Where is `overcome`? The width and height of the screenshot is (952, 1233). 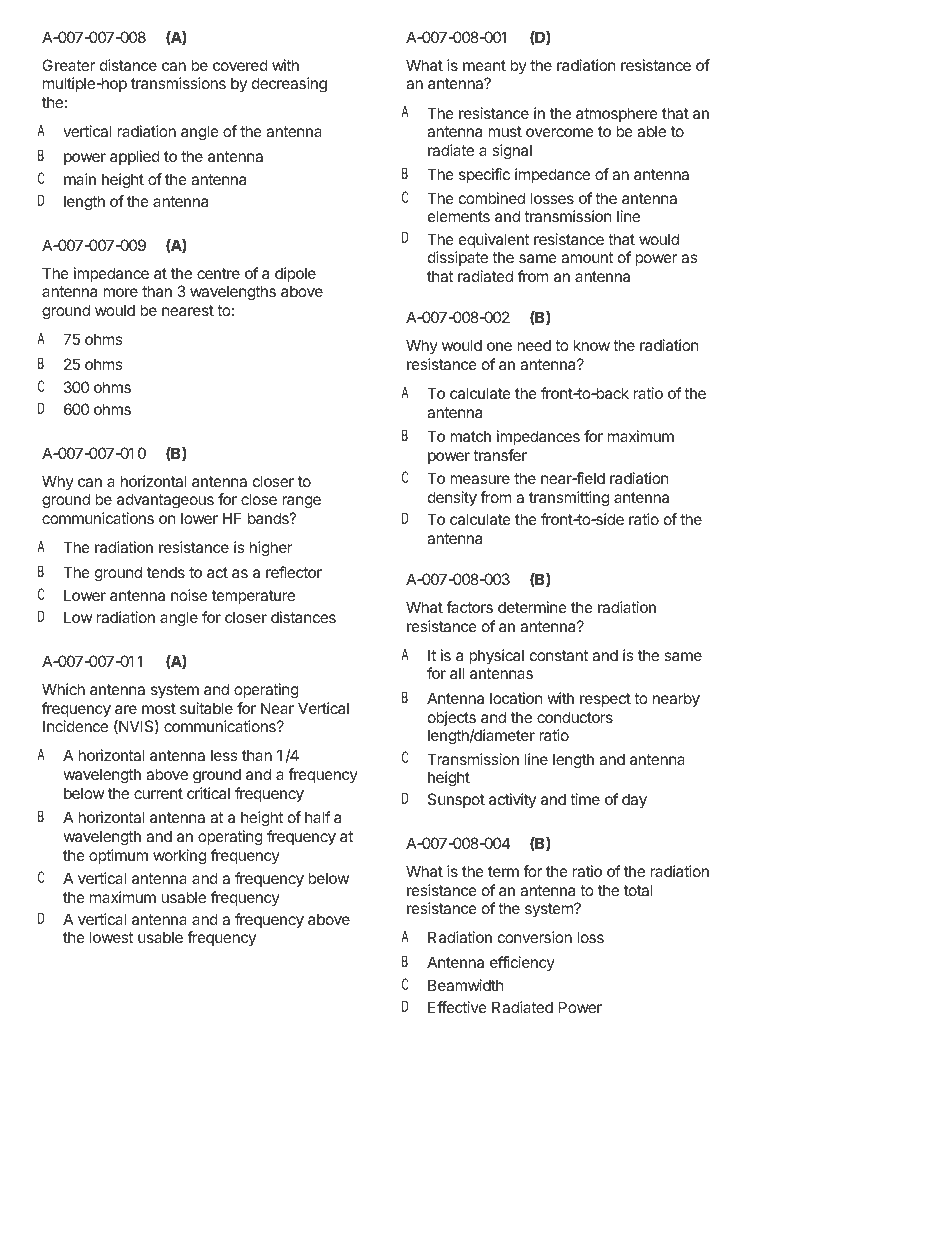
overcome is located at coordinates (560, 132).
